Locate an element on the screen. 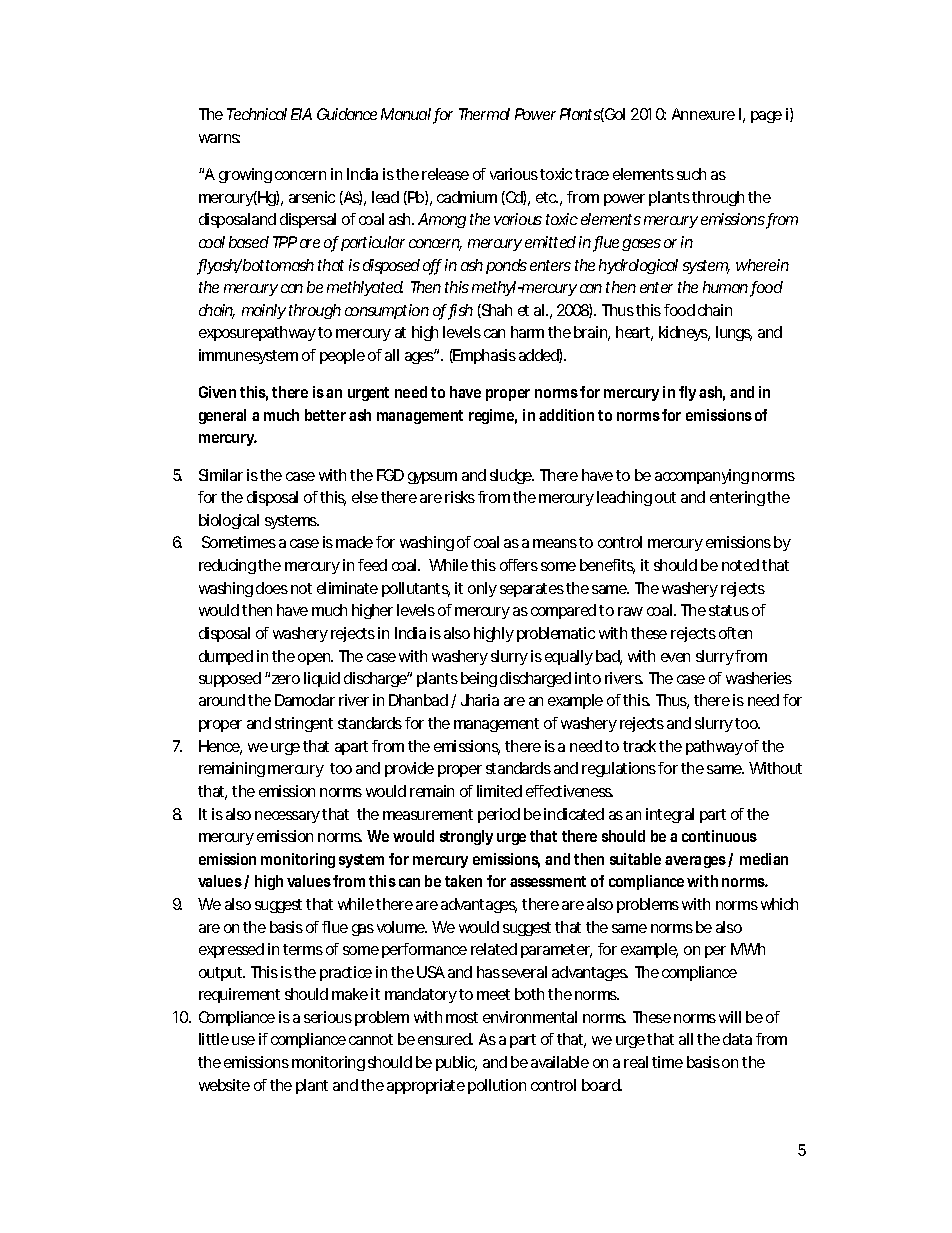 The height and width of the screenshot is (1233, 952). continuous is located at coordinates (719, 836).
